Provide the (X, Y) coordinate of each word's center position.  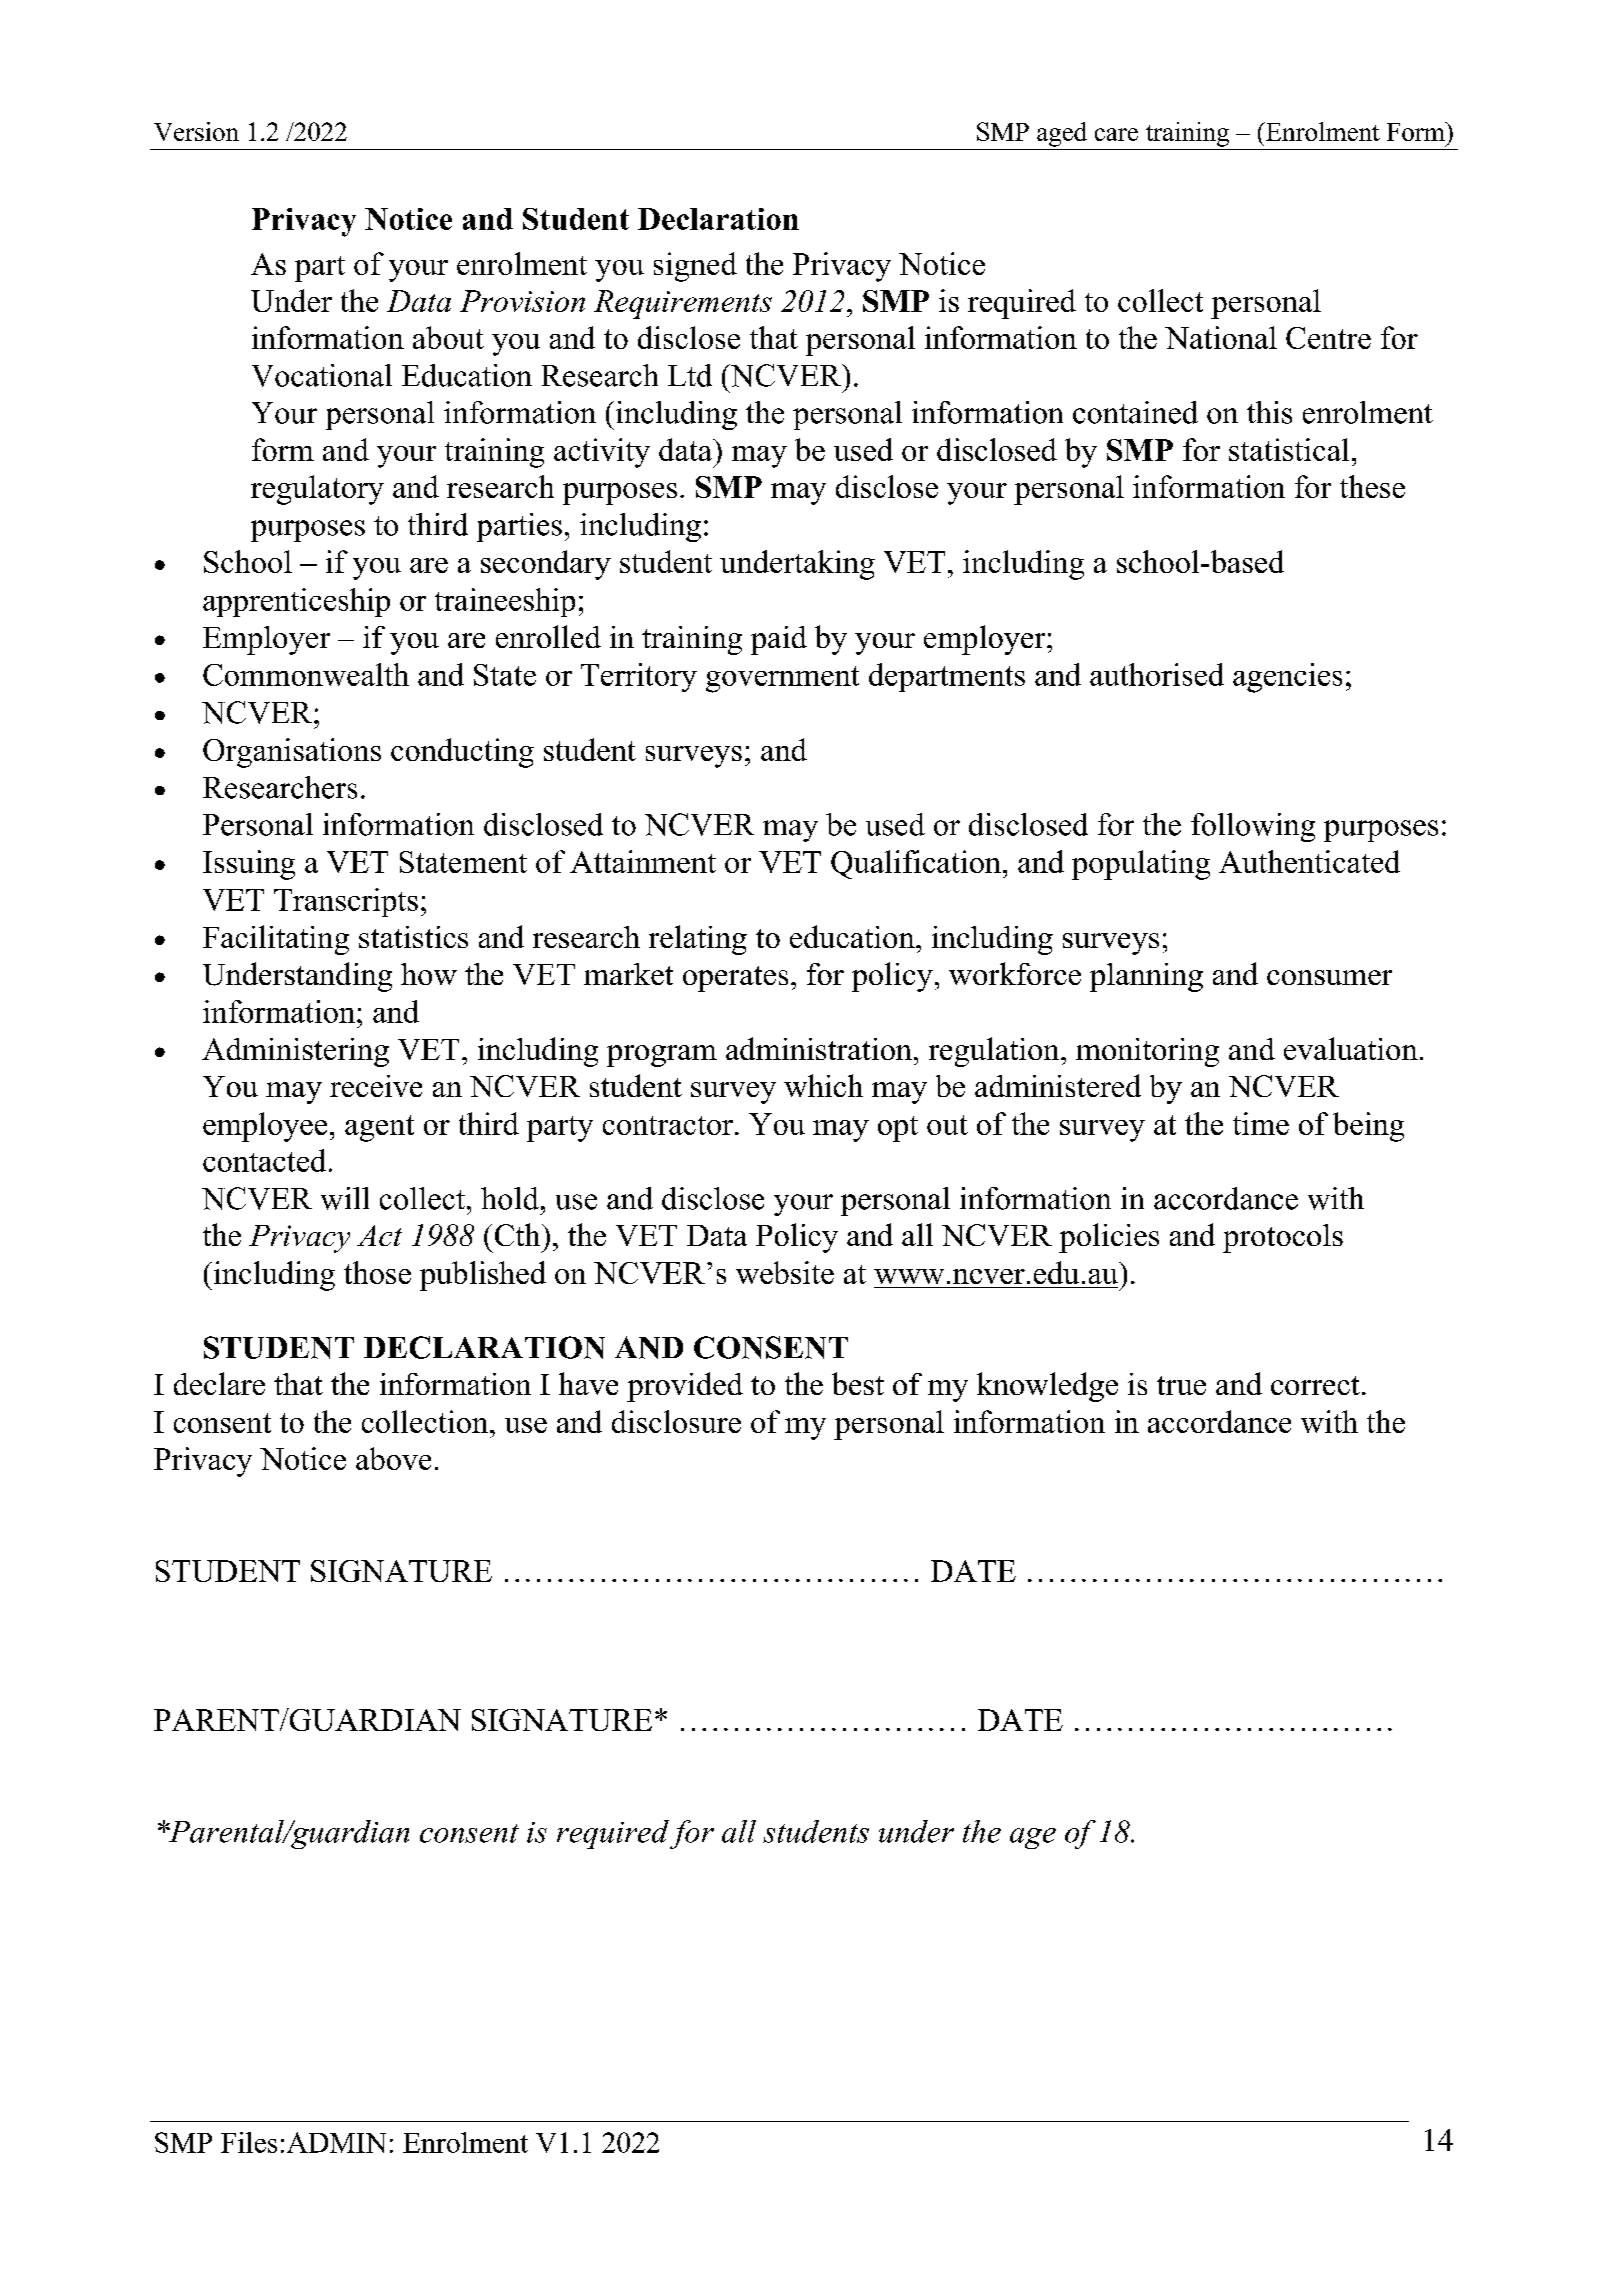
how (429, 974)
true (1181, 1385)
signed (695, 267)
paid (779, 640)
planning (1146, 977)
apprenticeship (296, 602)
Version (196, 131)
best (858, 1383)
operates (735, 979)
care (1116, 134)
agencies (1287, 678)
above (393, 1458)
